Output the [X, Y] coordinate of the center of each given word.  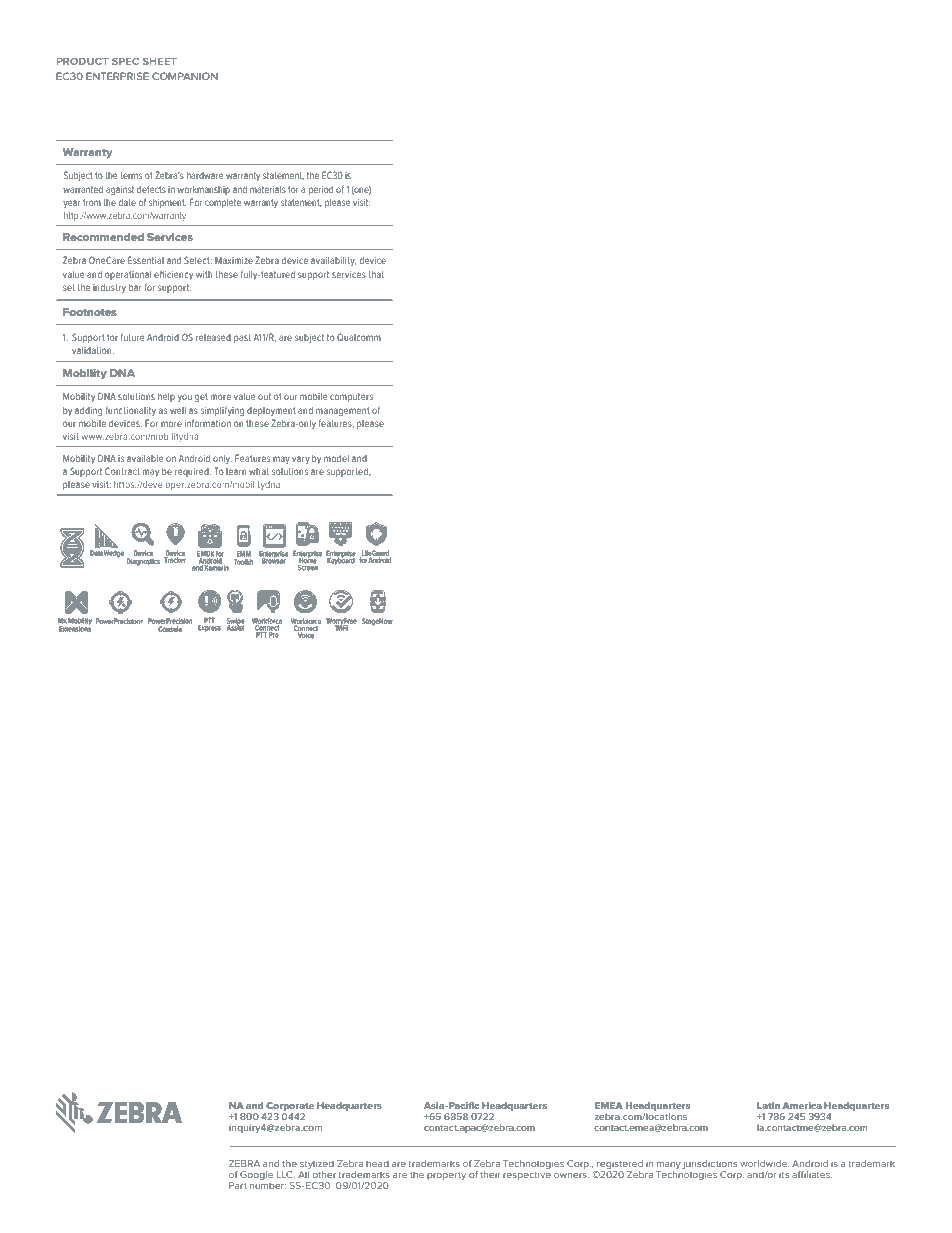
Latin [768, 1105]
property [446, 1176]
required [193, 472]
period [321, 190]
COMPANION [185, 76]
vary [301, 460]
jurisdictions [709, 1166]
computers [351, 397]
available [145, 458]
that [376, 274]
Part [238, 1185]
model [336, 458]
